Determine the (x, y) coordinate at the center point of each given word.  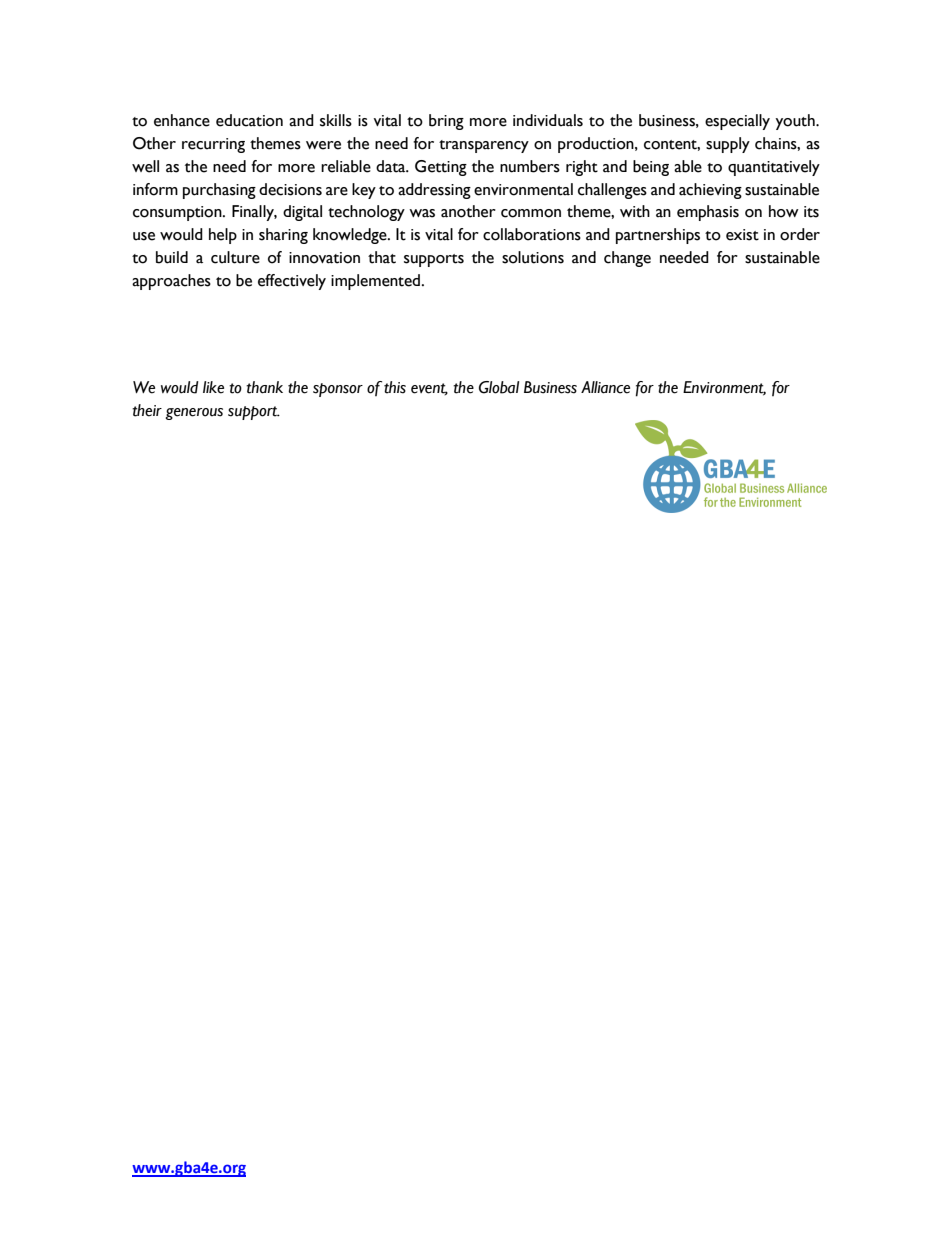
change (627, 259)
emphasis (708, 213)
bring (446, 122)
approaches (171, 282)
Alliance (605, 387)
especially (737, 122)
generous (194, 414)
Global (499, 387)
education (249, 120)
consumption (178, 213)
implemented (377, 282)
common (531, 213)
